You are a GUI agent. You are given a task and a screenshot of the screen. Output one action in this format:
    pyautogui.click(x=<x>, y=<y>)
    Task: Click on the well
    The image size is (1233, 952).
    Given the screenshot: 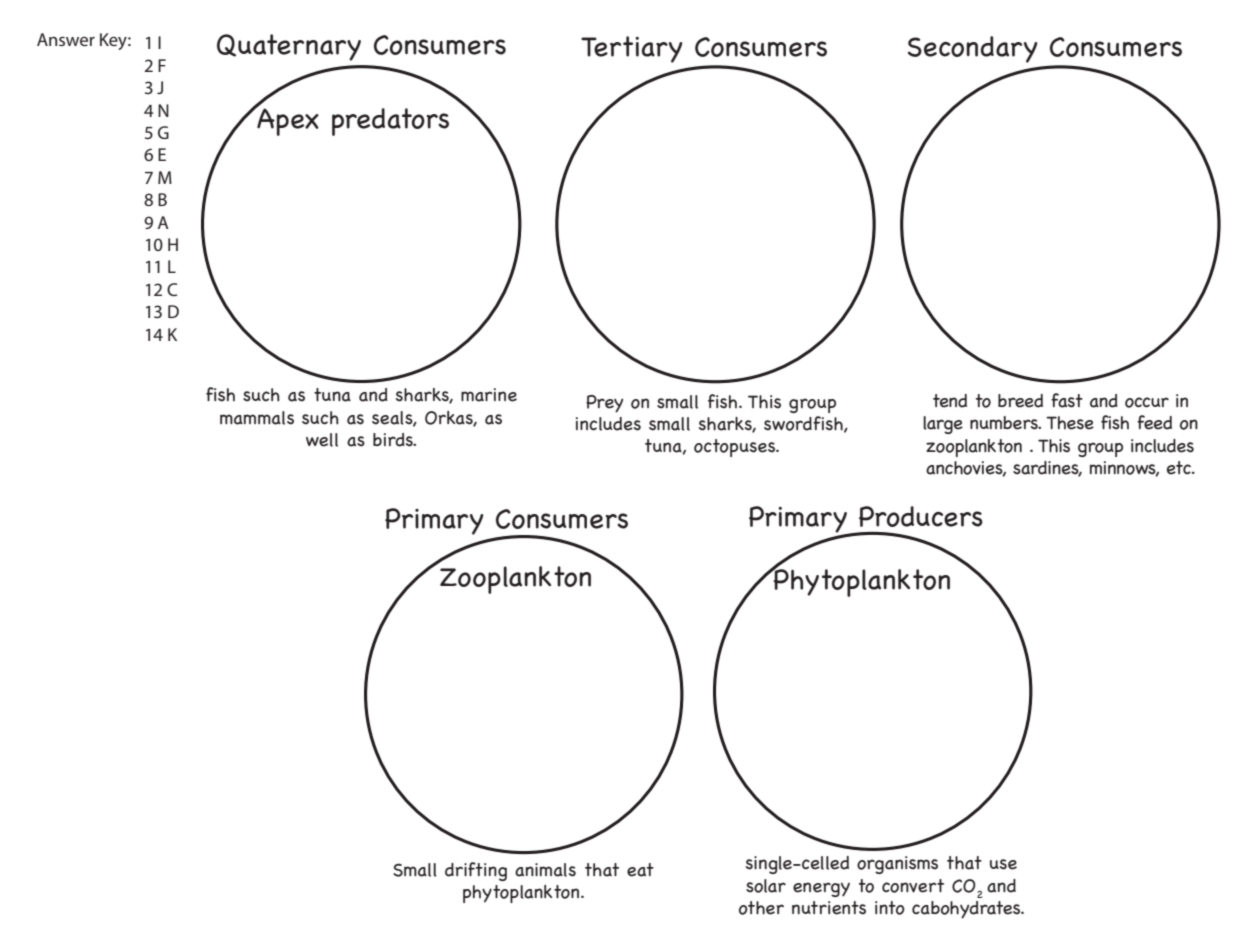 What is the action you would take?
    pyautogui.click(x=322, y=440)
